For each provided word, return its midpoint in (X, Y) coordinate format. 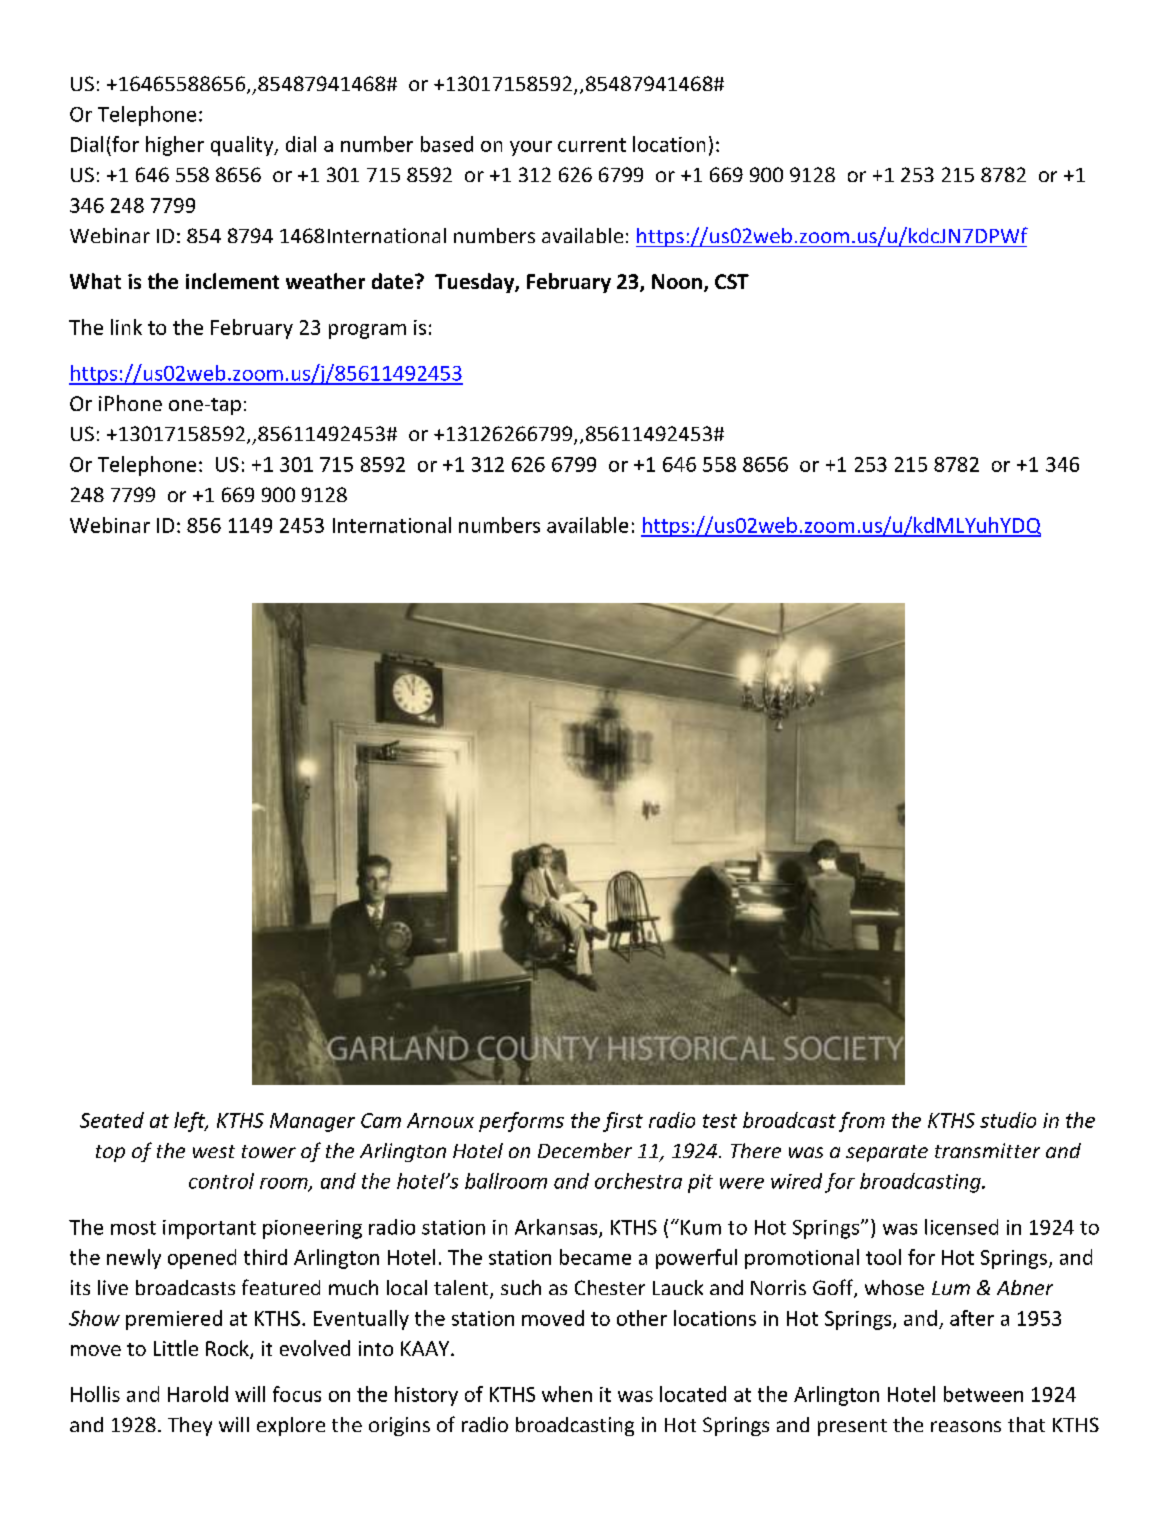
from (862, 1122)
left (191, 1122)
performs (521, 1122)
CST (732, 281)
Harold (198, 1394)
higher (175, 146)
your (531, 148)
